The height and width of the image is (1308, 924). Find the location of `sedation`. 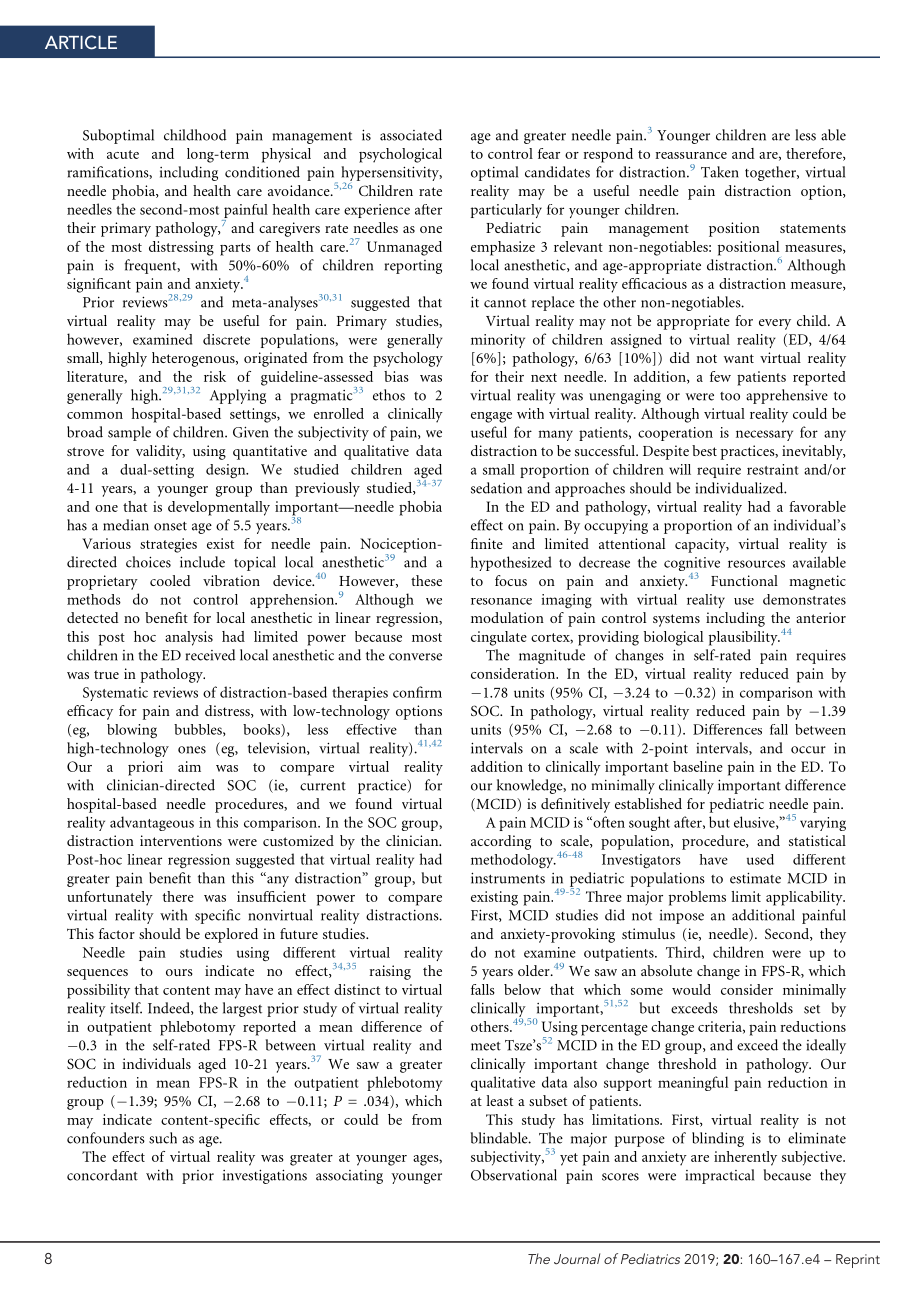

sedation is located at coordinates (496, 488).
